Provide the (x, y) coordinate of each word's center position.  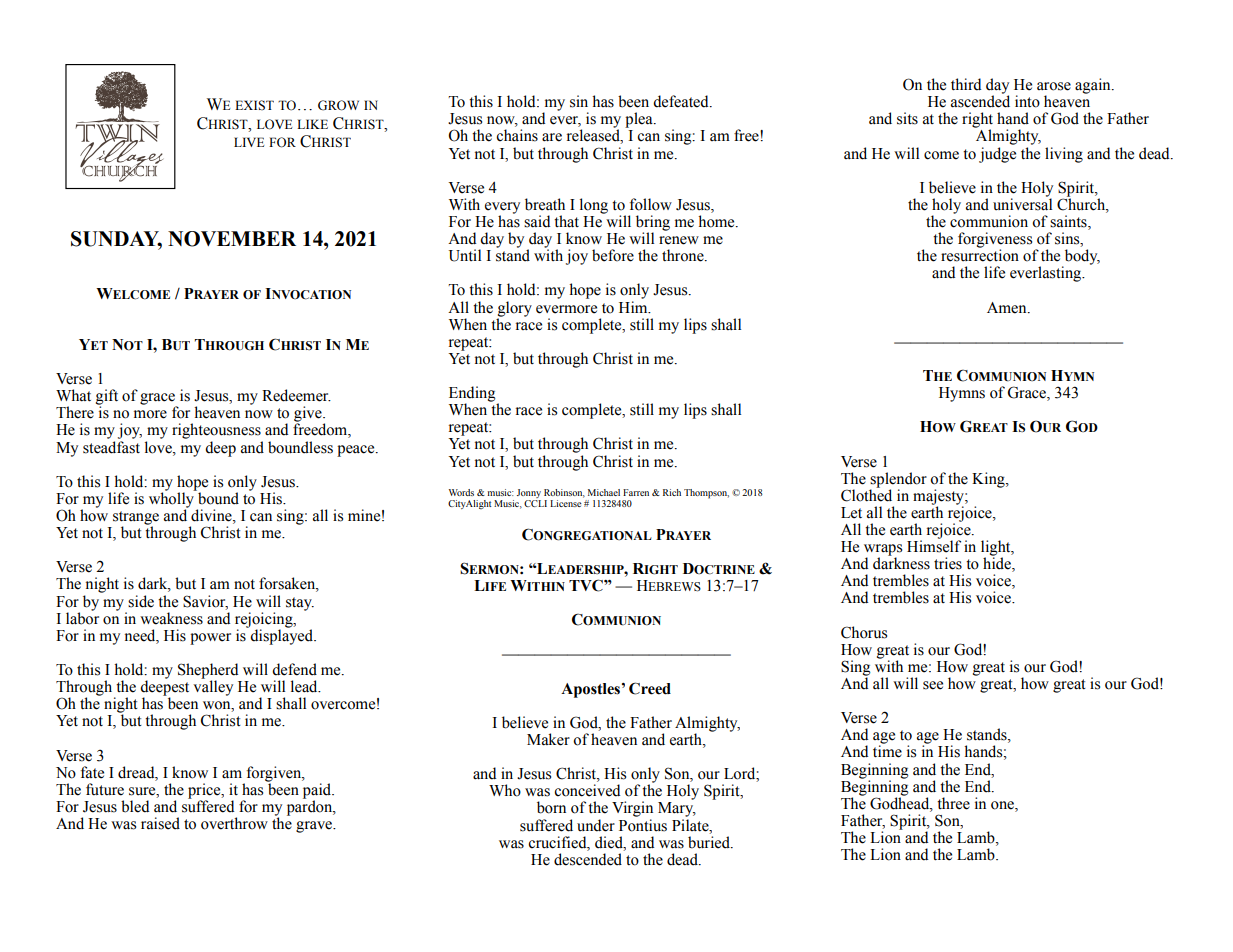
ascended (980, 100)
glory (514, 310)
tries (948, 563)
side (141, 601)
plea (640, 120)
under (596, 825)
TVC (587, 585)
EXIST (254, 105)
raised (160, 823)
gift (107, 398)
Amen (1008, 308)
